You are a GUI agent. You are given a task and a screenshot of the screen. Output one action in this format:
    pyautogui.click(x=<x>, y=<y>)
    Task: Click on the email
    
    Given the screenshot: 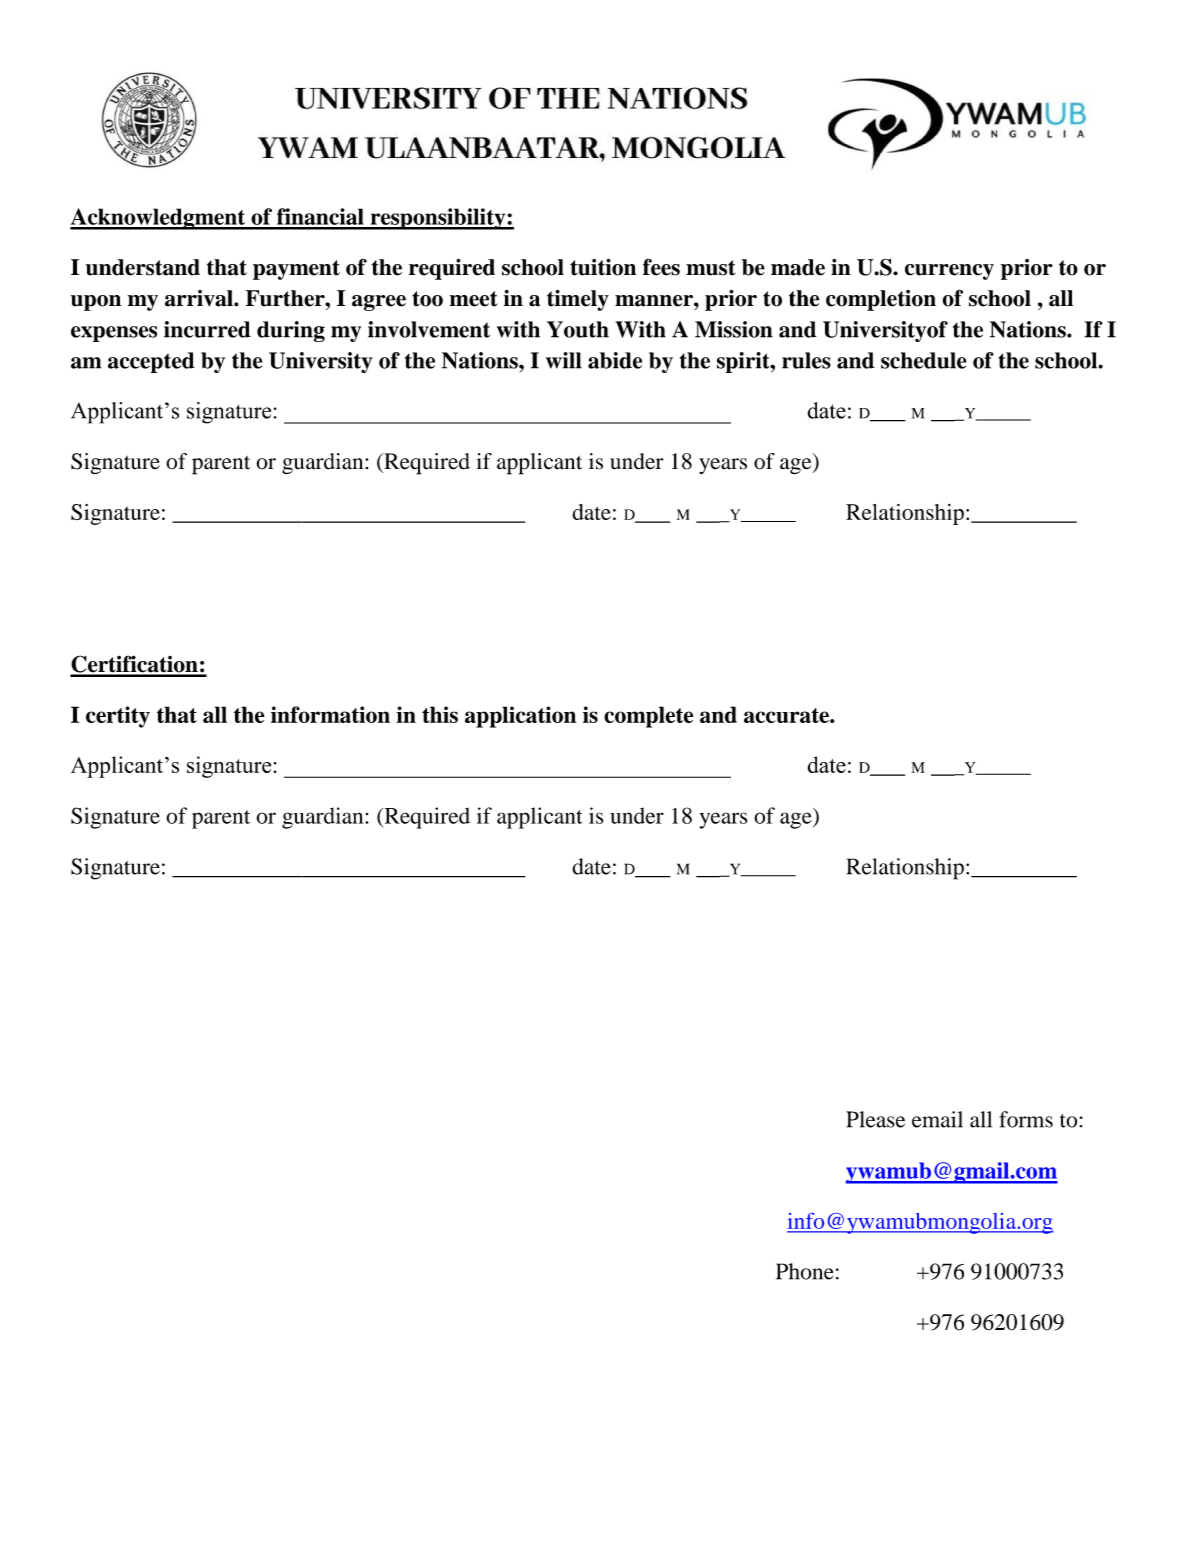 What is the action you would take?
    pyautogui.click(x=937, y=1119)
